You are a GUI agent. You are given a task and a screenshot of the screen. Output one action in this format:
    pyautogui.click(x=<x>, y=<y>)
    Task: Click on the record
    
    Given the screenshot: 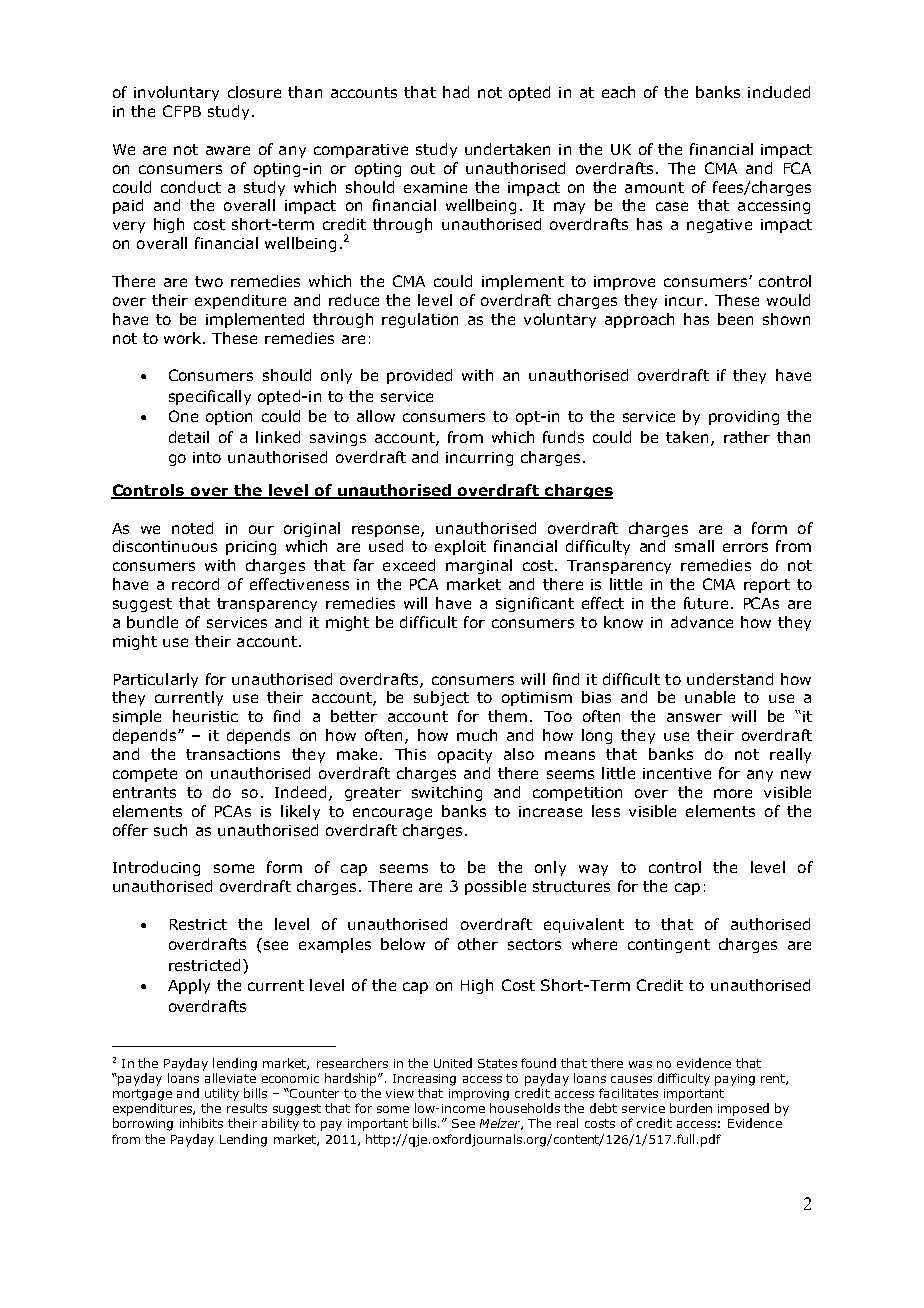 What is the action you would take?
    pyautogui.click(x=195, y=584)
